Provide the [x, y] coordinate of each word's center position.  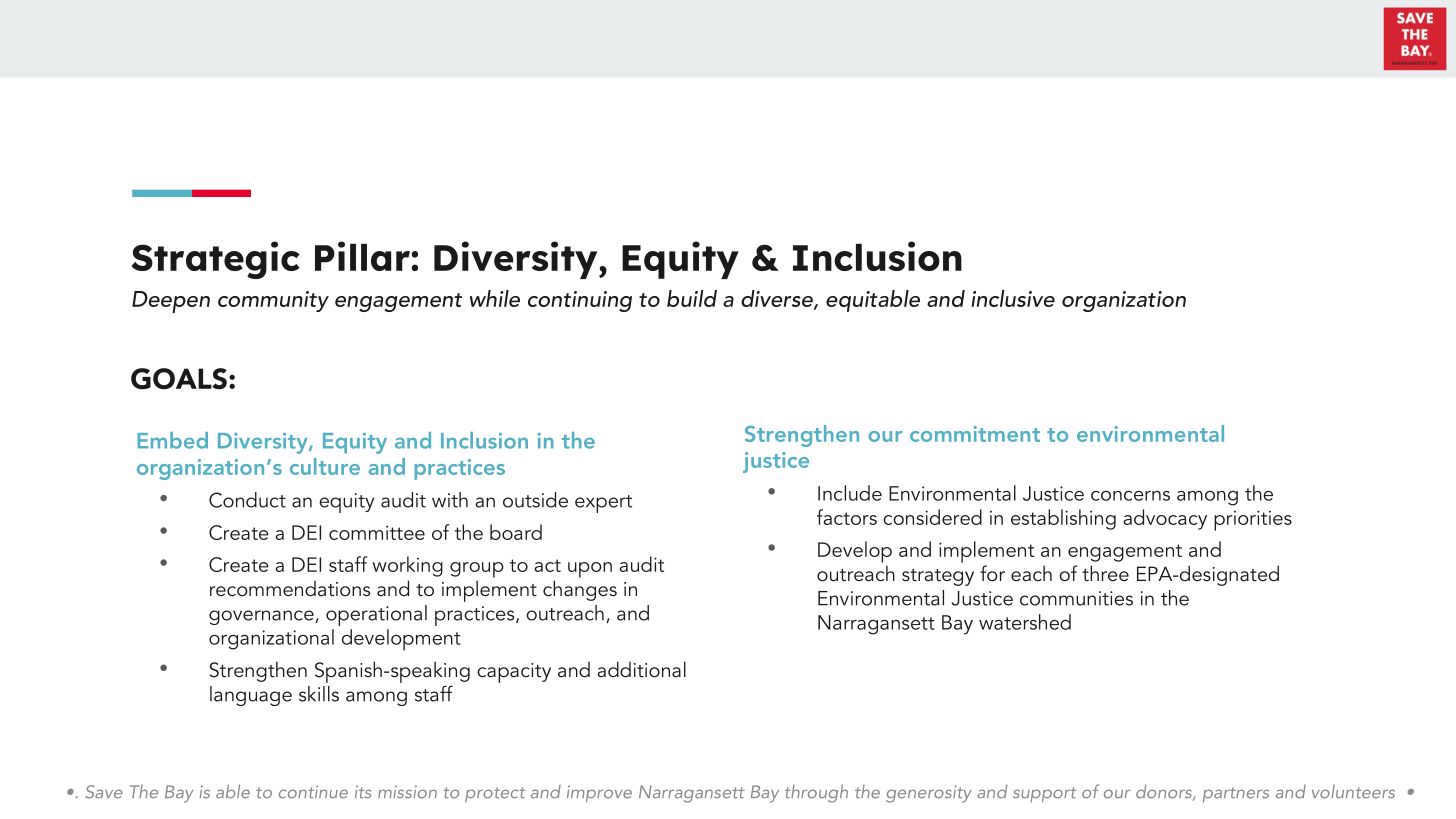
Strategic [216, 260]
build [692, 298]
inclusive [1013, 298]
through [816, 793]
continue [313, 792]
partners [1236, 794]
